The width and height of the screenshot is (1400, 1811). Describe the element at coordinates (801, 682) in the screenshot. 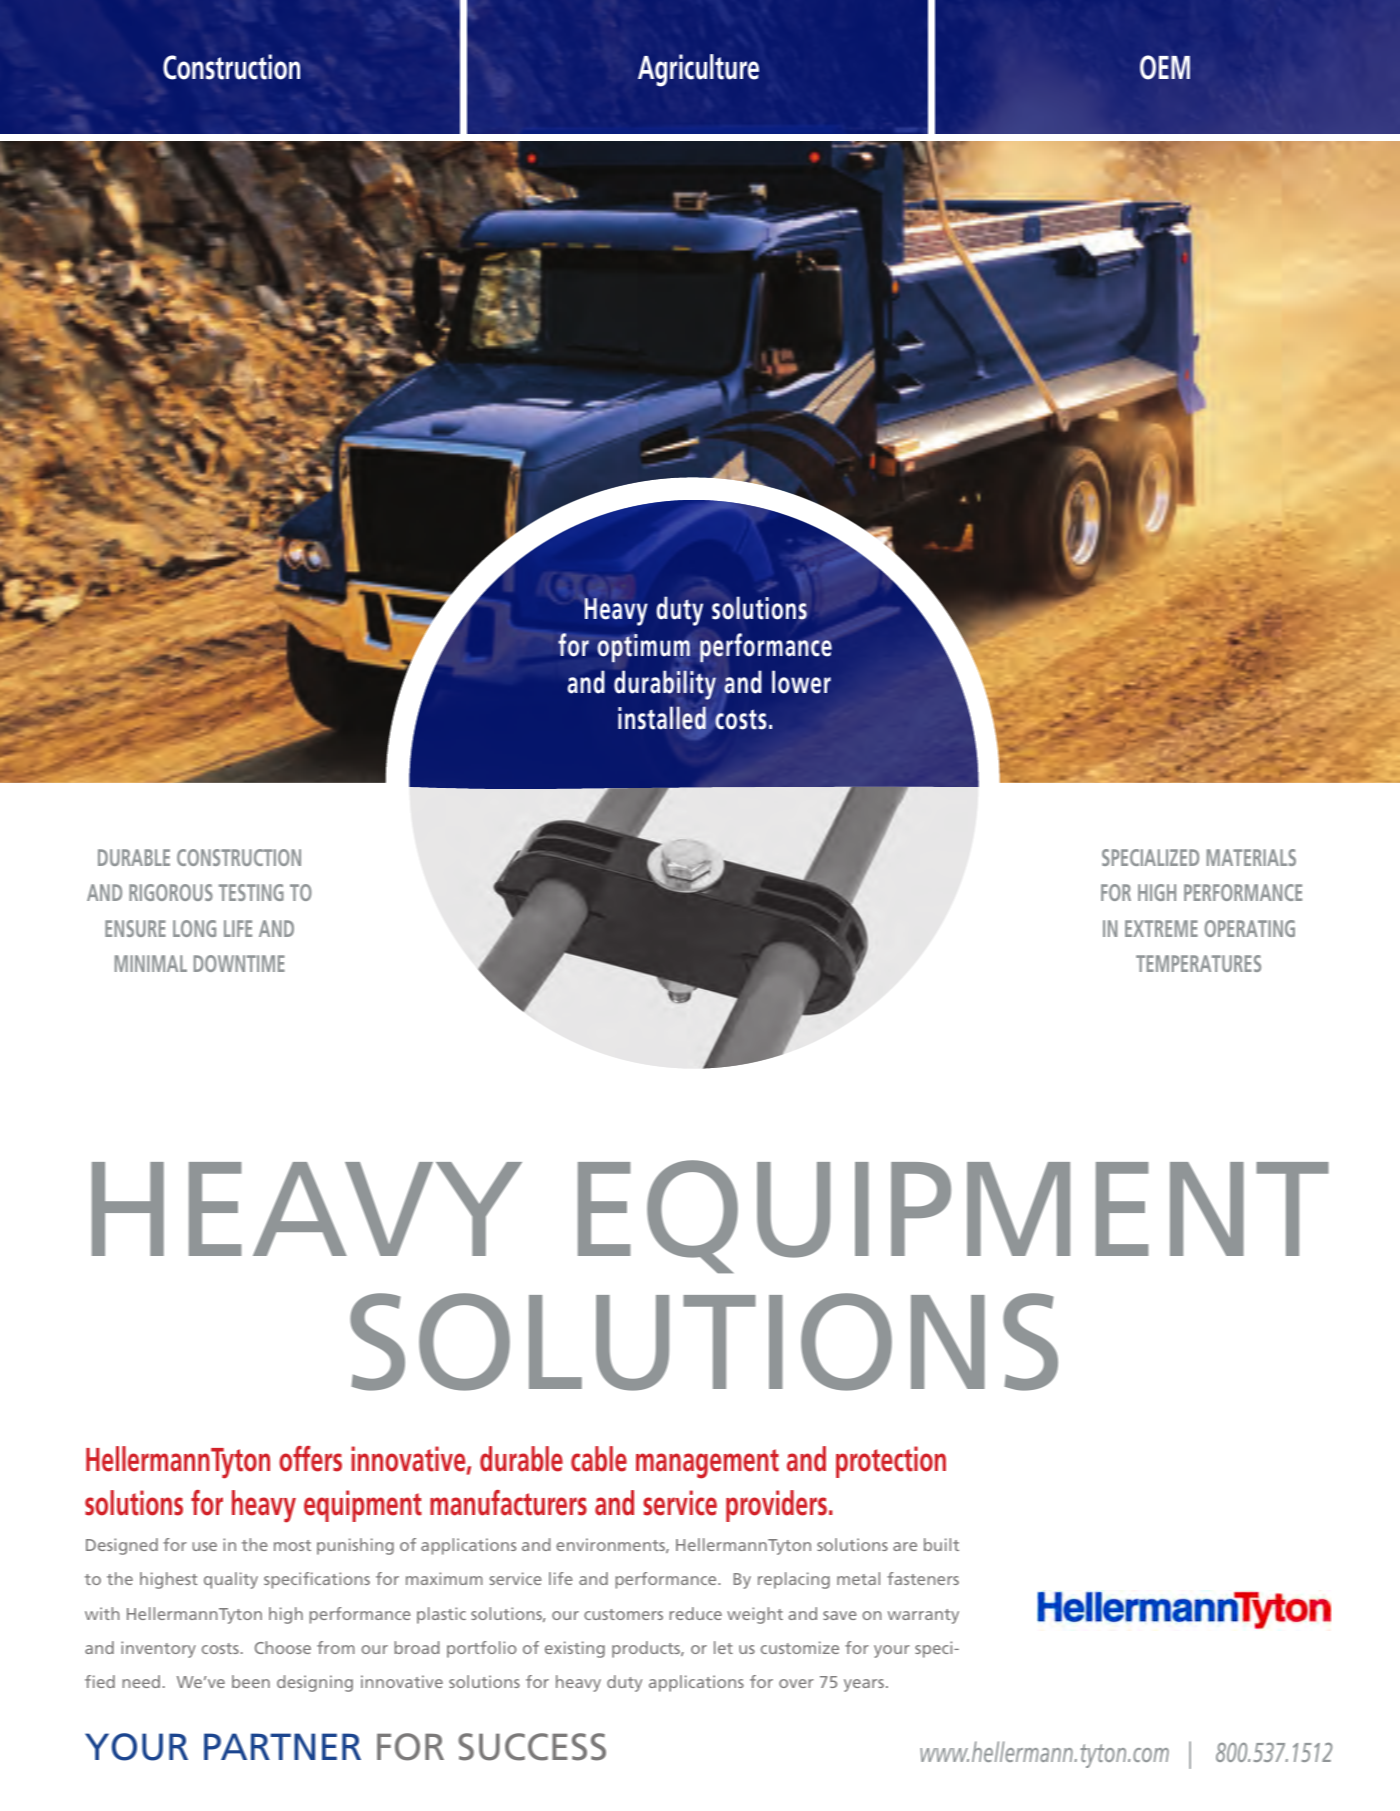

I see `lower` at that location.
